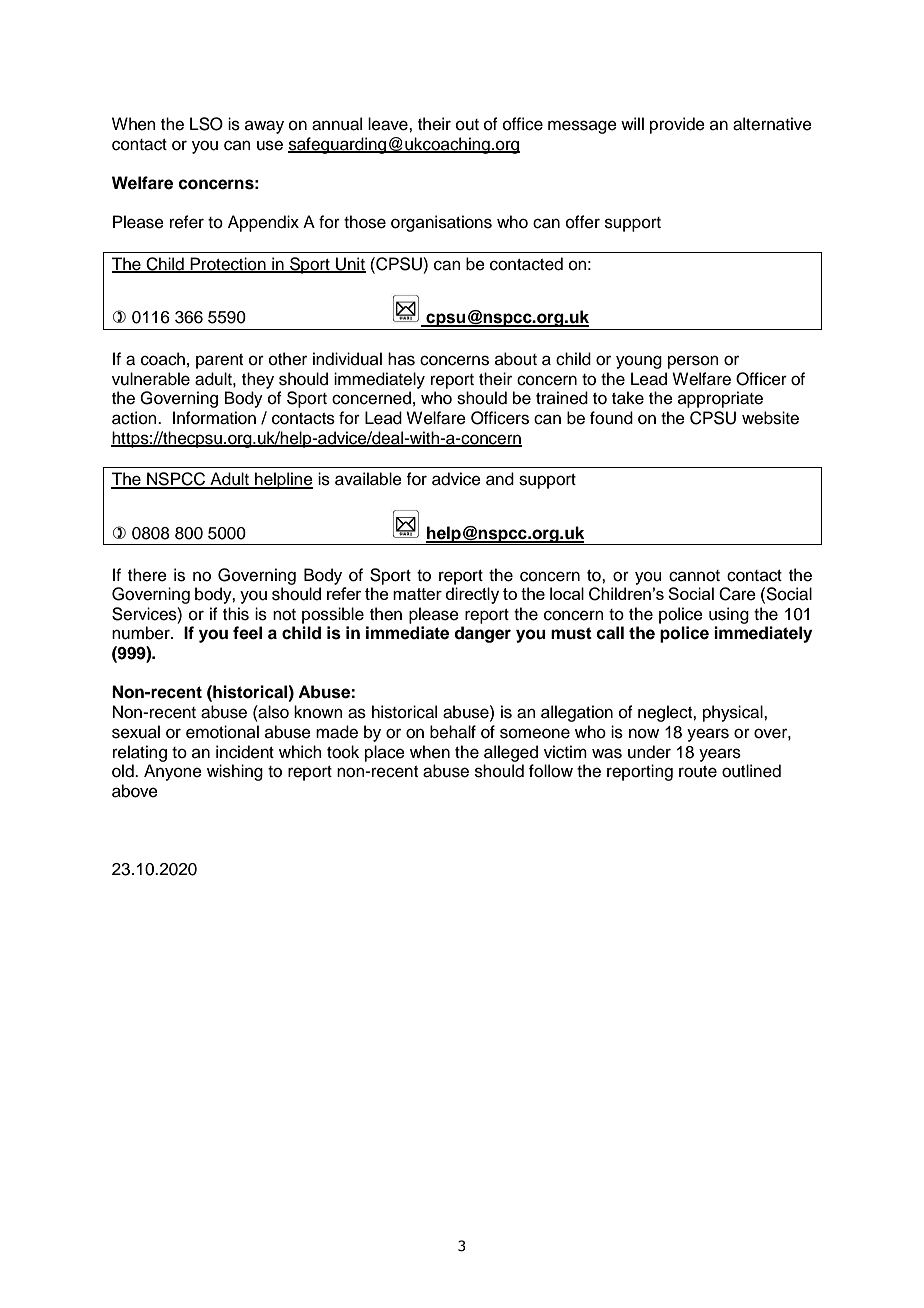 This screenshot has height=1308, width=924. Describe the element at coordinates (228, 265) in the screenshot. I see `Protection` at that location.
